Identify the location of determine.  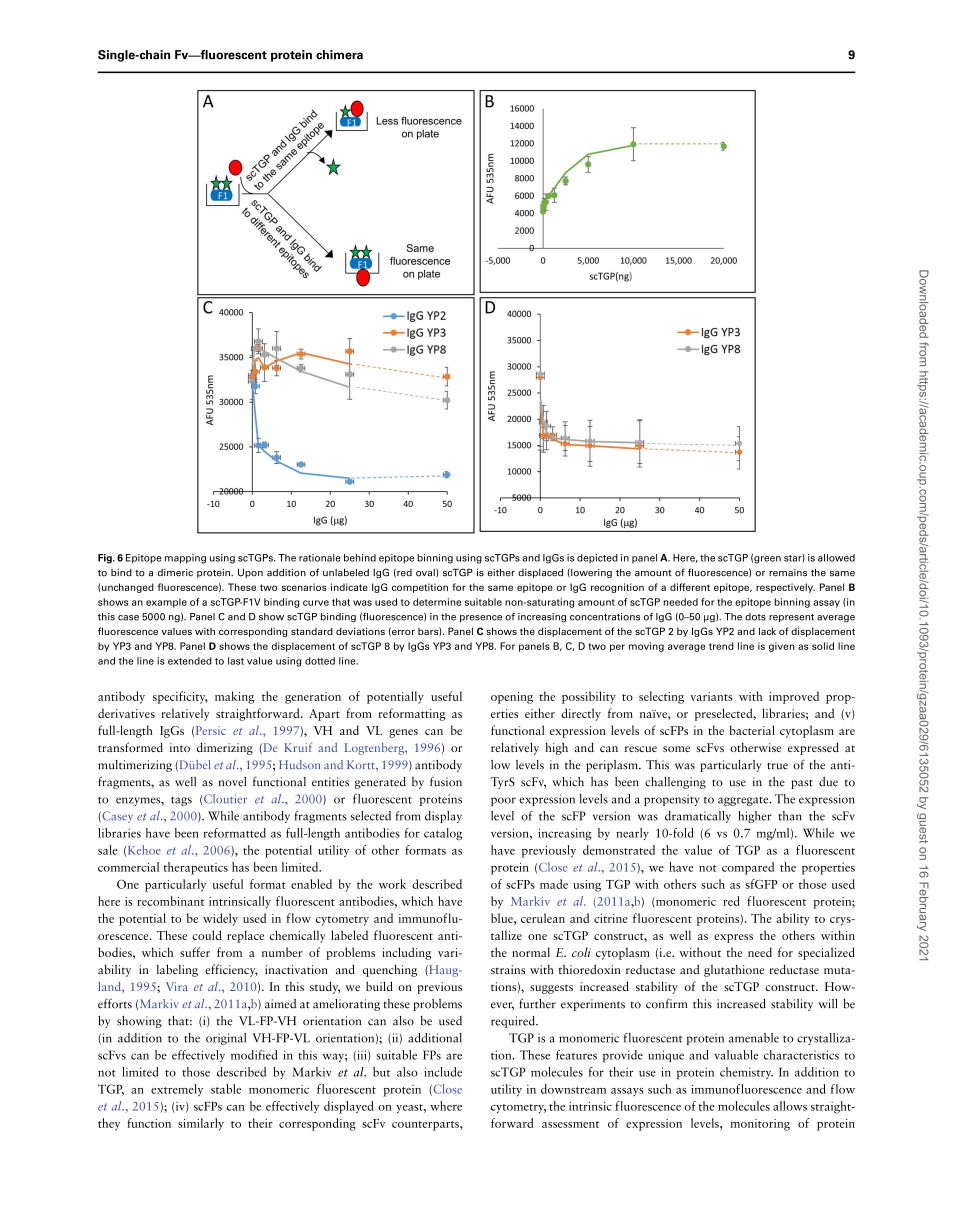
(437, 602).
